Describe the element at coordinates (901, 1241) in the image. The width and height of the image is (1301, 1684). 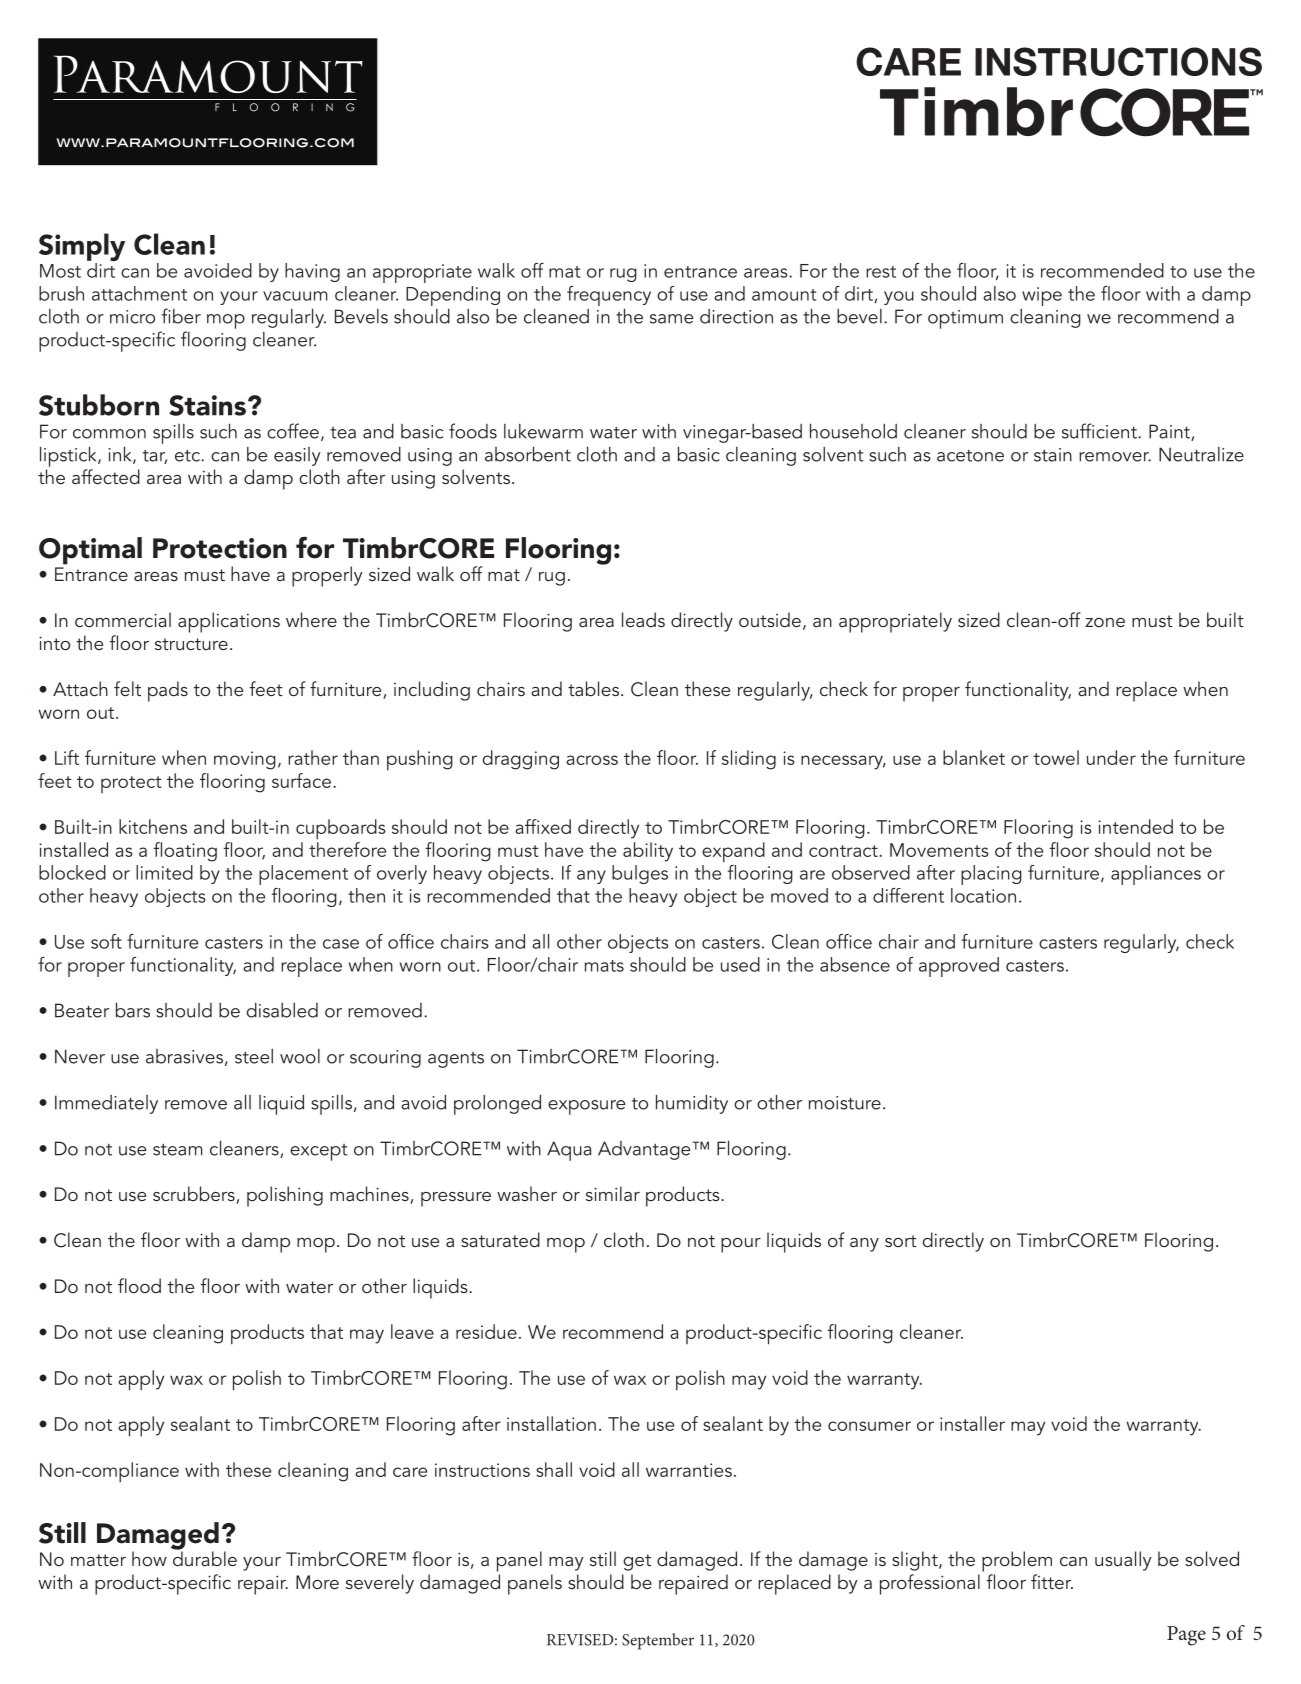
I see `sort` at that location.
